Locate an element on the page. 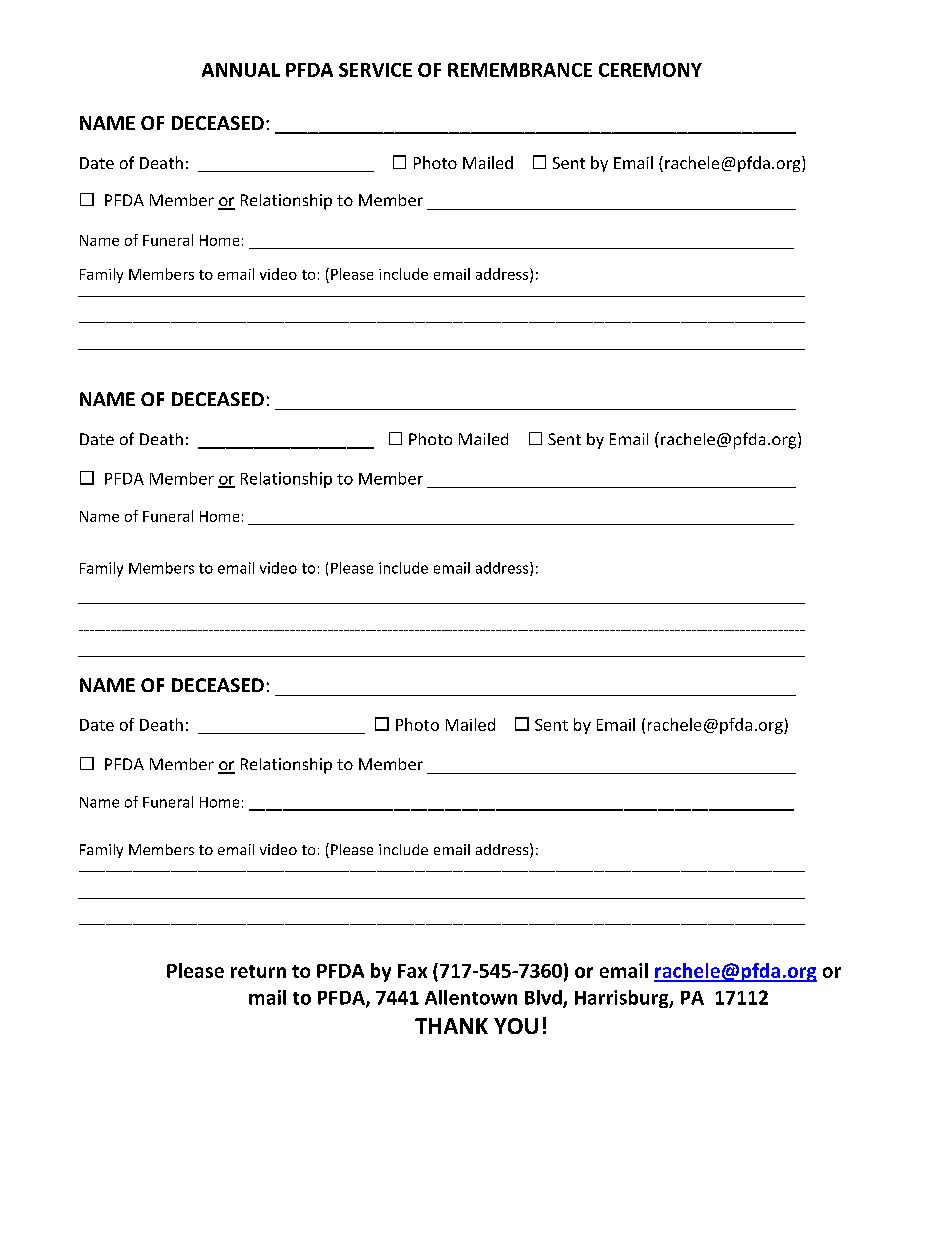 This page has height=1233, width=952. Blvd is located at coordinates (544, 998).
